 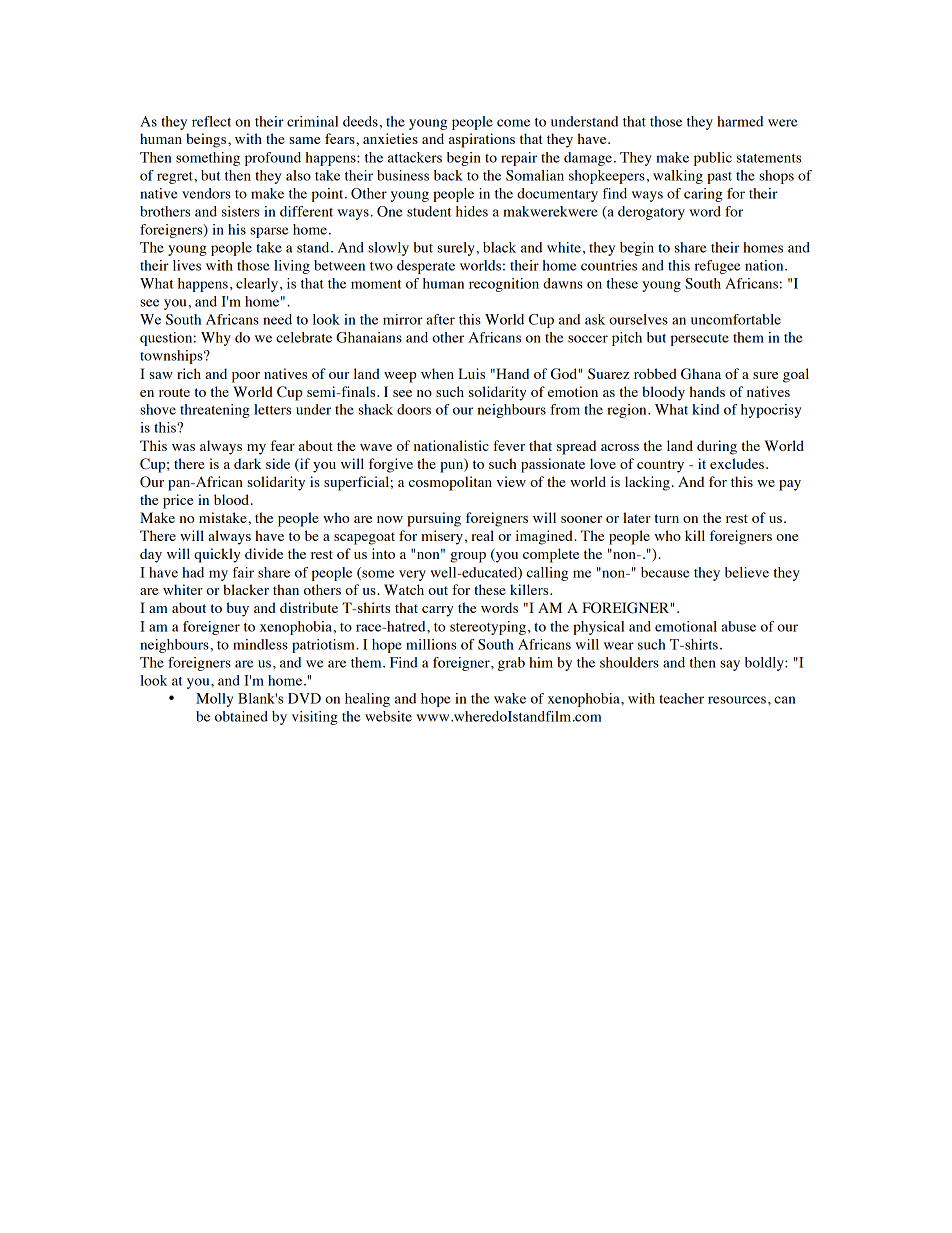 What do you see at coordinates (414, 409) in the document?
I see `doors` at bounding box center [414, 409].
